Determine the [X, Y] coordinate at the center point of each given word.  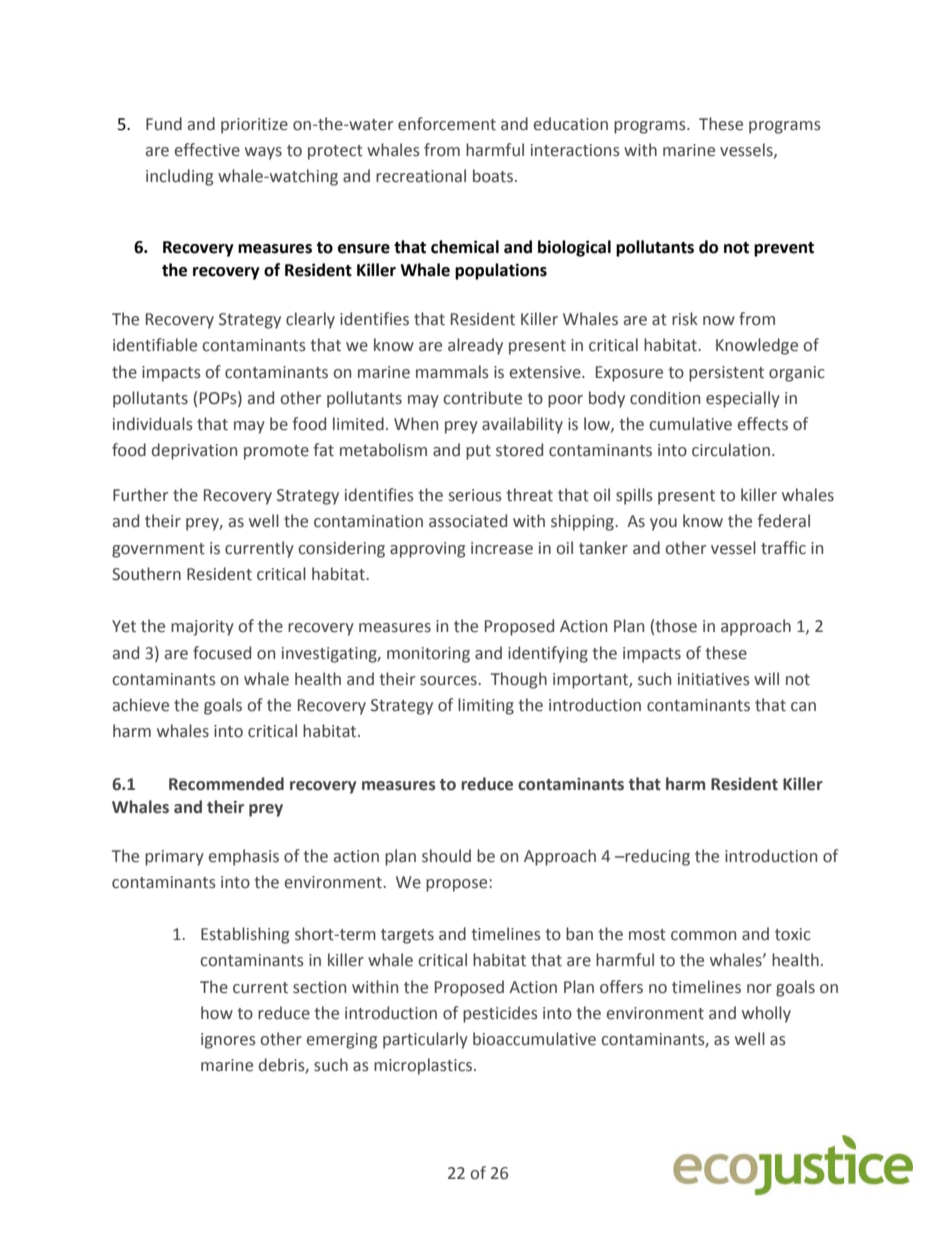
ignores [228, 1041]
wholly [766, 1014]
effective [207, 150]
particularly [425, 1040]
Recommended [226, 784]
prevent [784, 249]
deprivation [194, 451]
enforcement [447, 124]
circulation [731, 450]
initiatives [714, 679]
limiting [486, 706]
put [478, 452]
